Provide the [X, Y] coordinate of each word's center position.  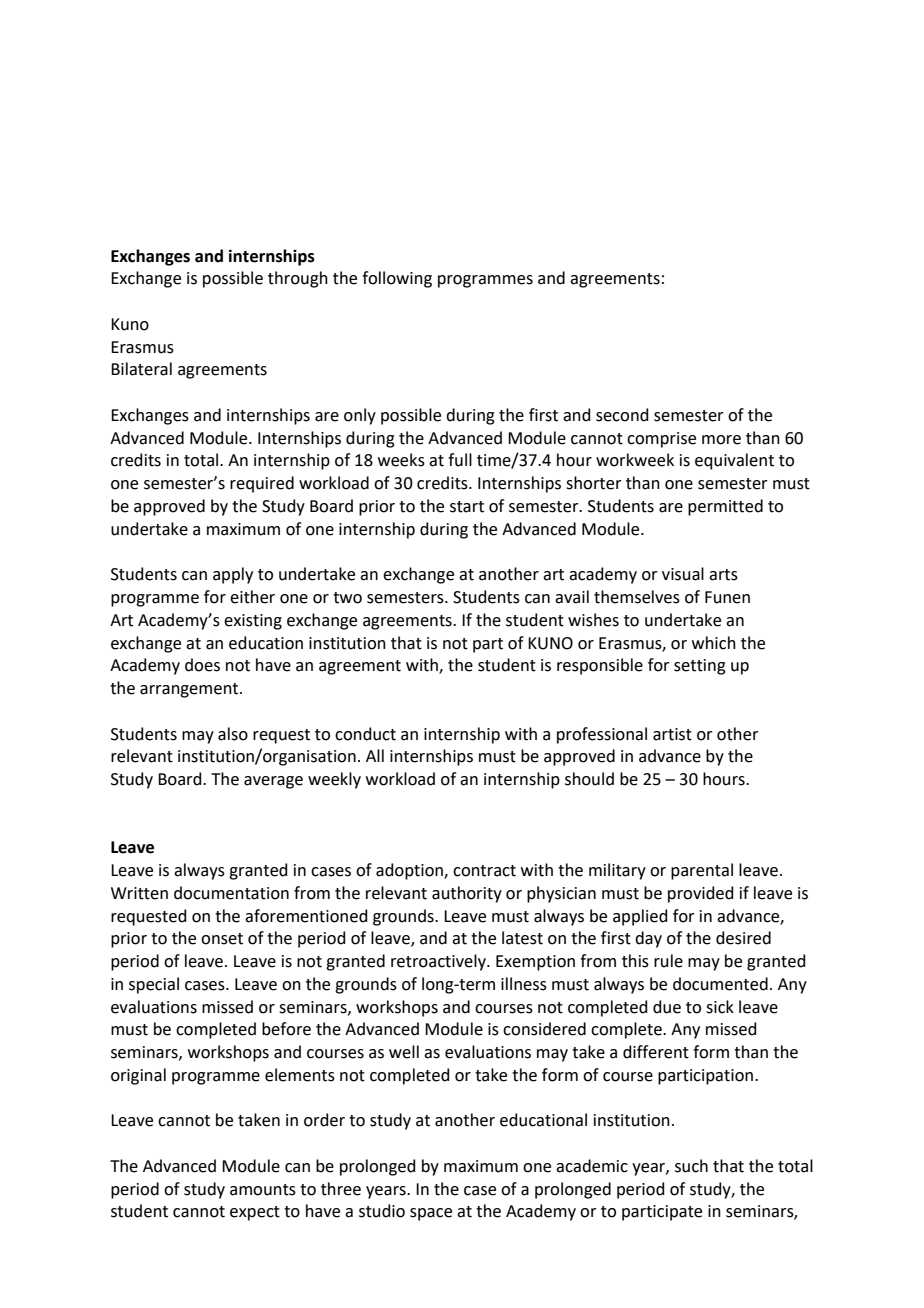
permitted [725, 507]
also [233, 734]
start [467, 507]
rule [668, 961]
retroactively [439, 962]
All [375, 755]
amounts [263, 1190]
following [397, 279]
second [622, 415]
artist [672, 734]
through [298, 279]
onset [222, 939]
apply [233, 575]
